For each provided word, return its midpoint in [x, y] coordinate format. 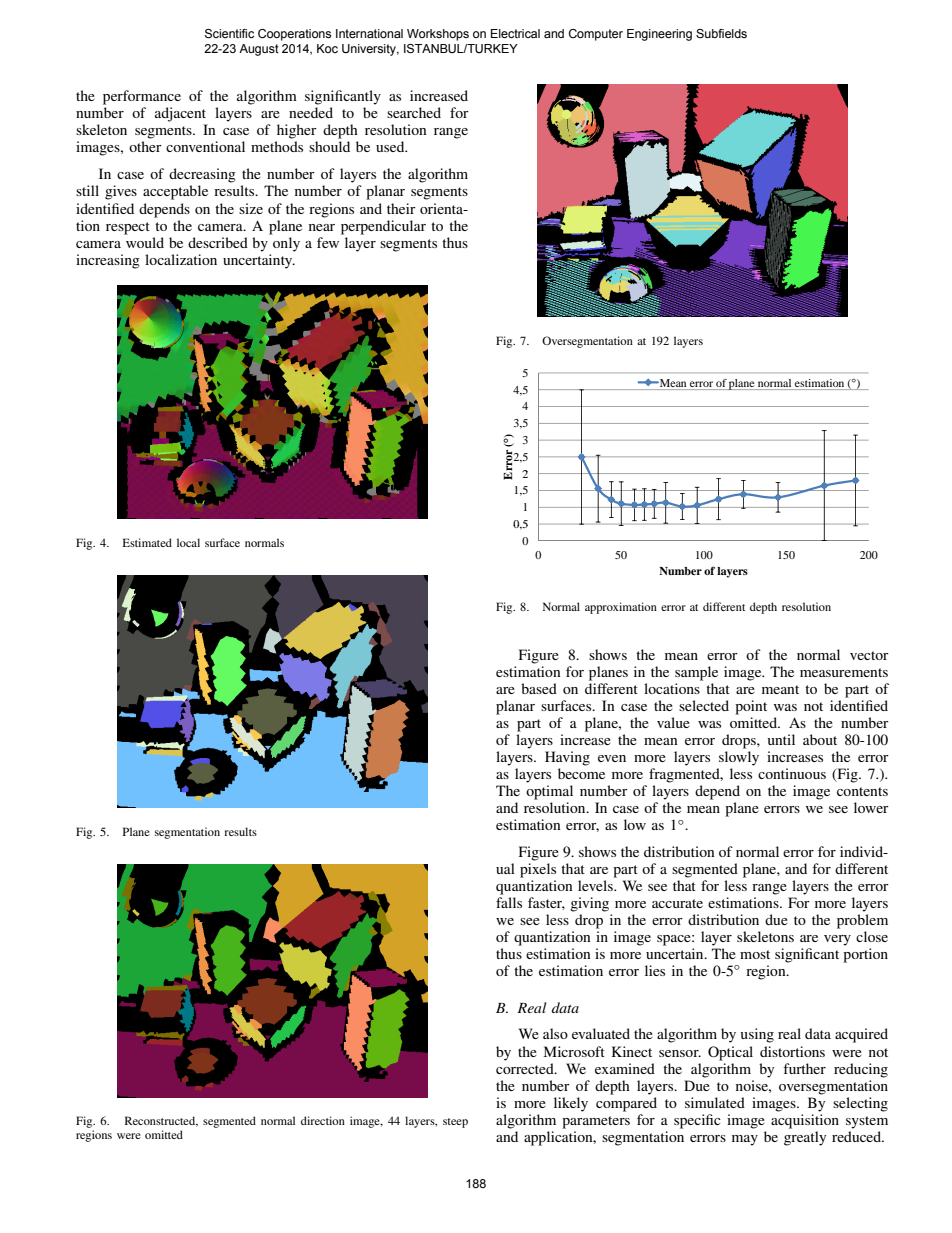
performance [142, 97]
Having [567, 758]
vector [869, 655]
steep [455, 1123]
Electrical [515, 33]
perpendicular [383, 227]
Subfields [721, 33]
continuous [792, 773]
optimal [549, 792]
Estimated [147, 542]
